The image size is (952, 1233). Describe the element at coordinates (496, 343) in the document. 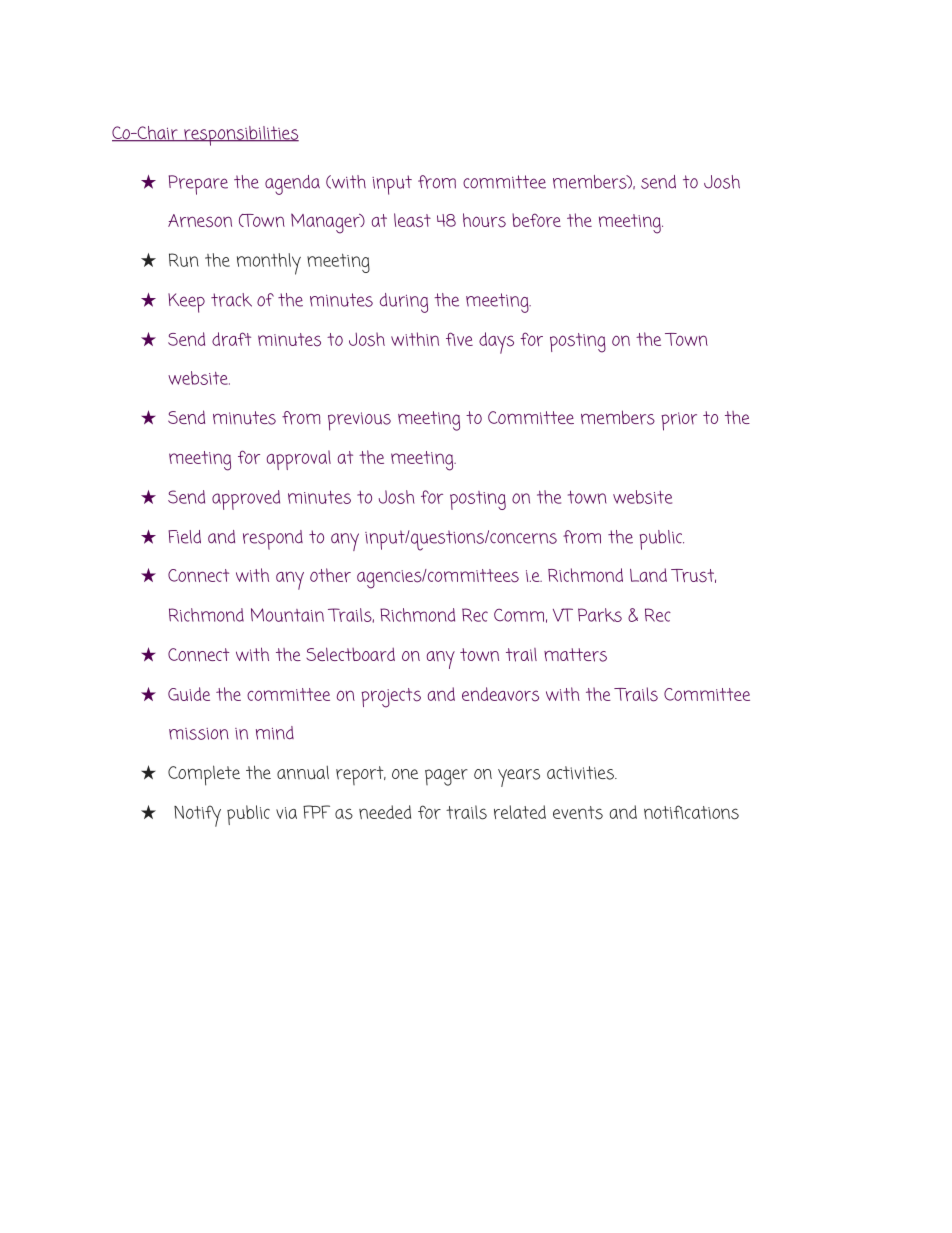

I see `days` at that location.
